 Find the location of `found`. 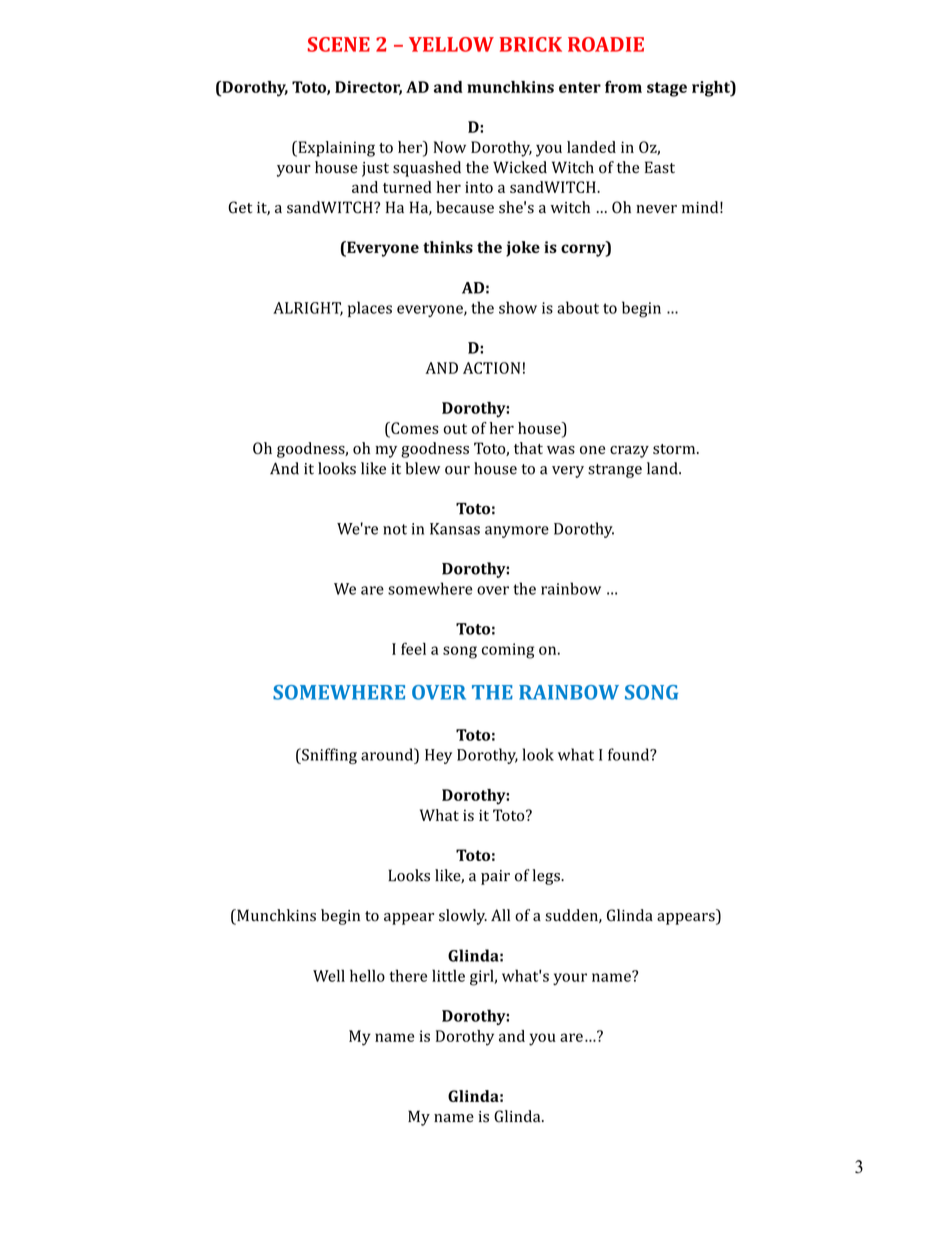

found is located at coordinates (630, 754).
